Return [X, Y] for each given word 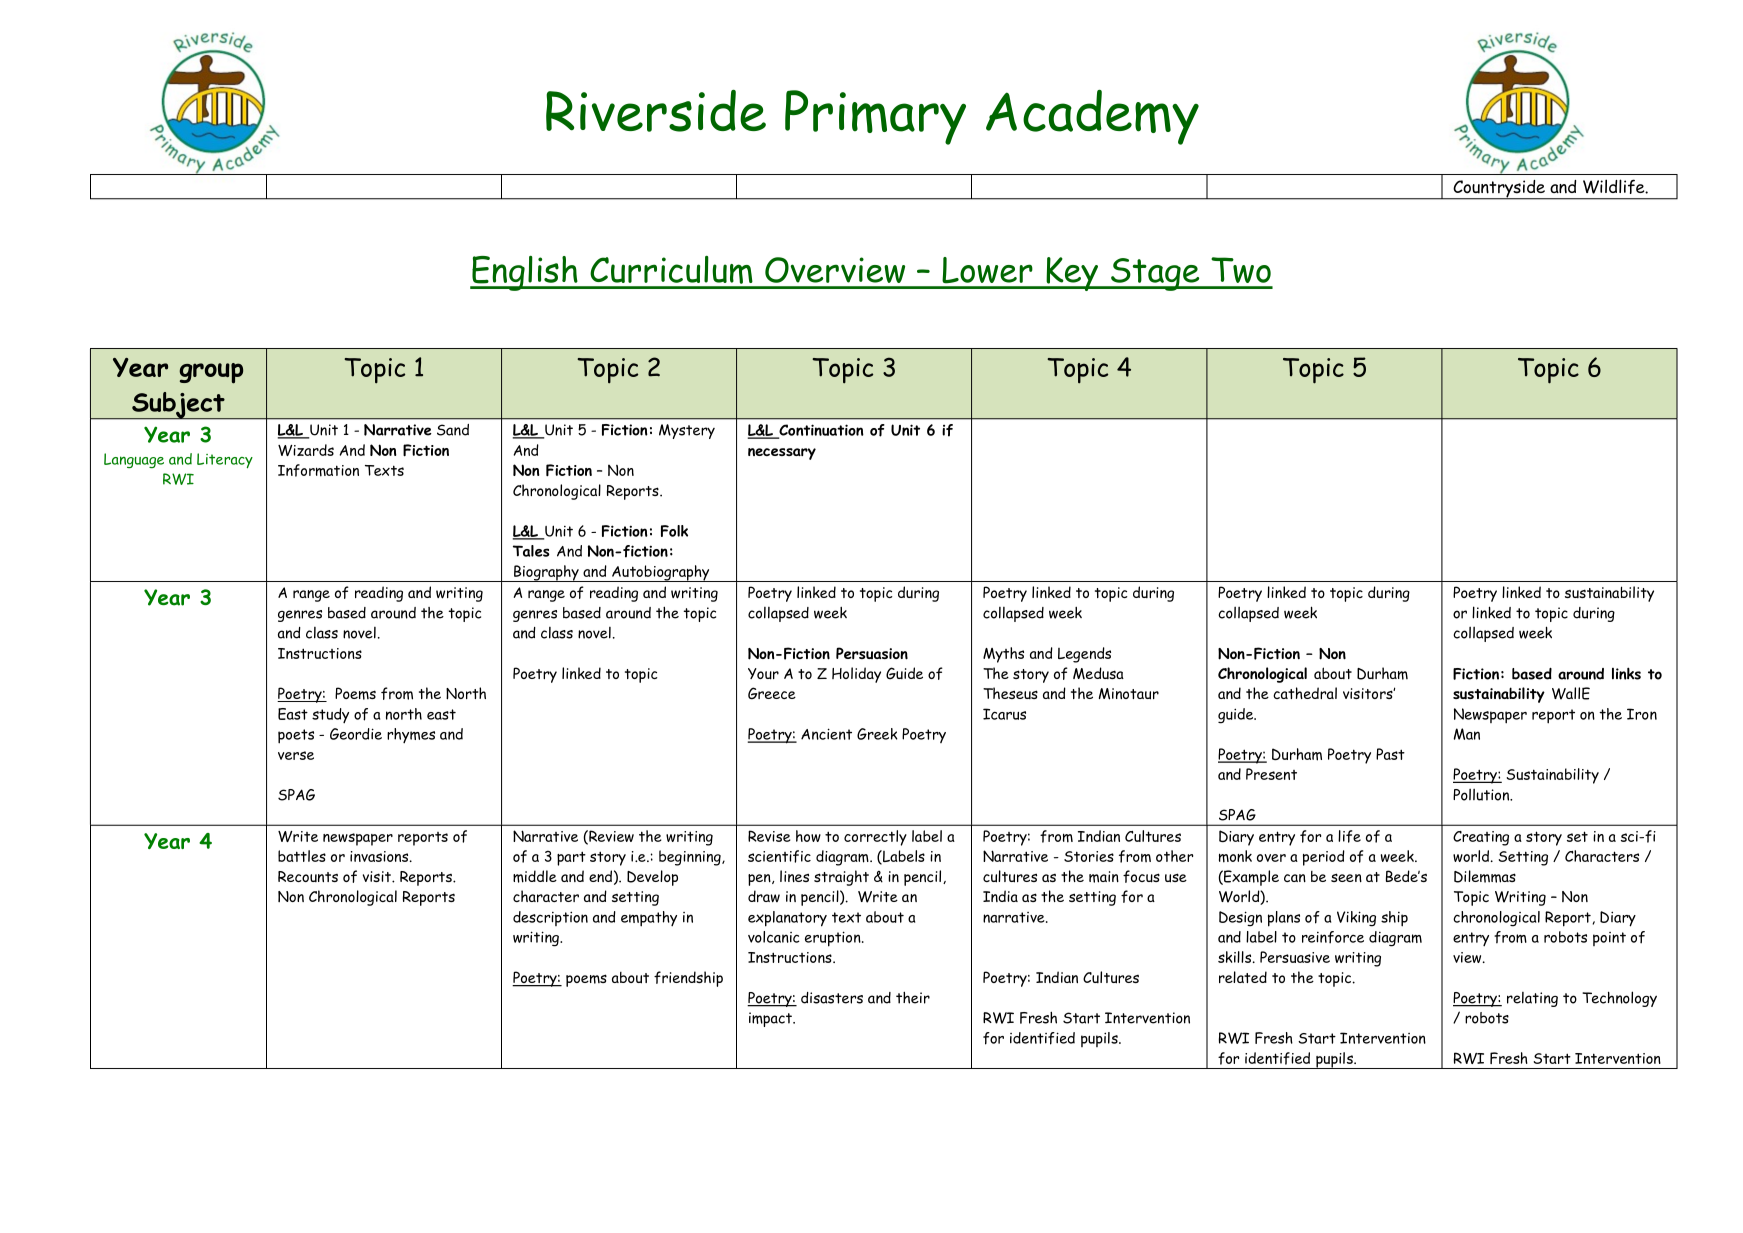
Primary [875, 117]
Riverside [656, 111]
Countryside [1499, 190]
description [550, 918]
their [913, 998]
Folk [674, 531]
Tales [531, 551]
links [1626, 673]
